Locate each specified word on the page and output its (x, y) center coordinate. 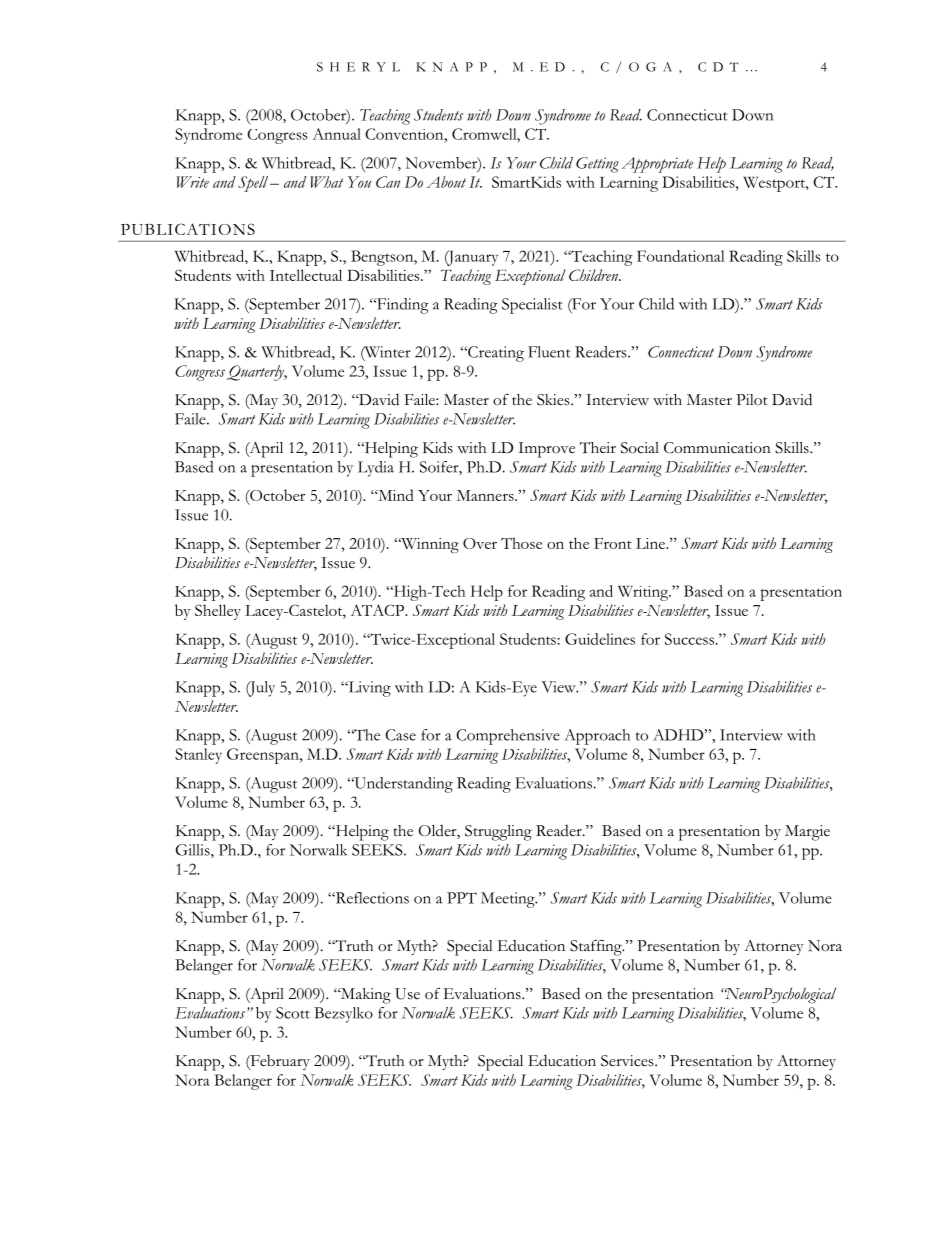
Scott (293, 1013)
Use (407, 994)
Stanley (198, 756)
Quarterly (256, 373)
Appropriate (657, 165)
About (446, 182)
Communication (717, 448)
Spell (253, 184)
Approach (597, 737)
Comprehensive (508, 737)
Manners (486, 495)
